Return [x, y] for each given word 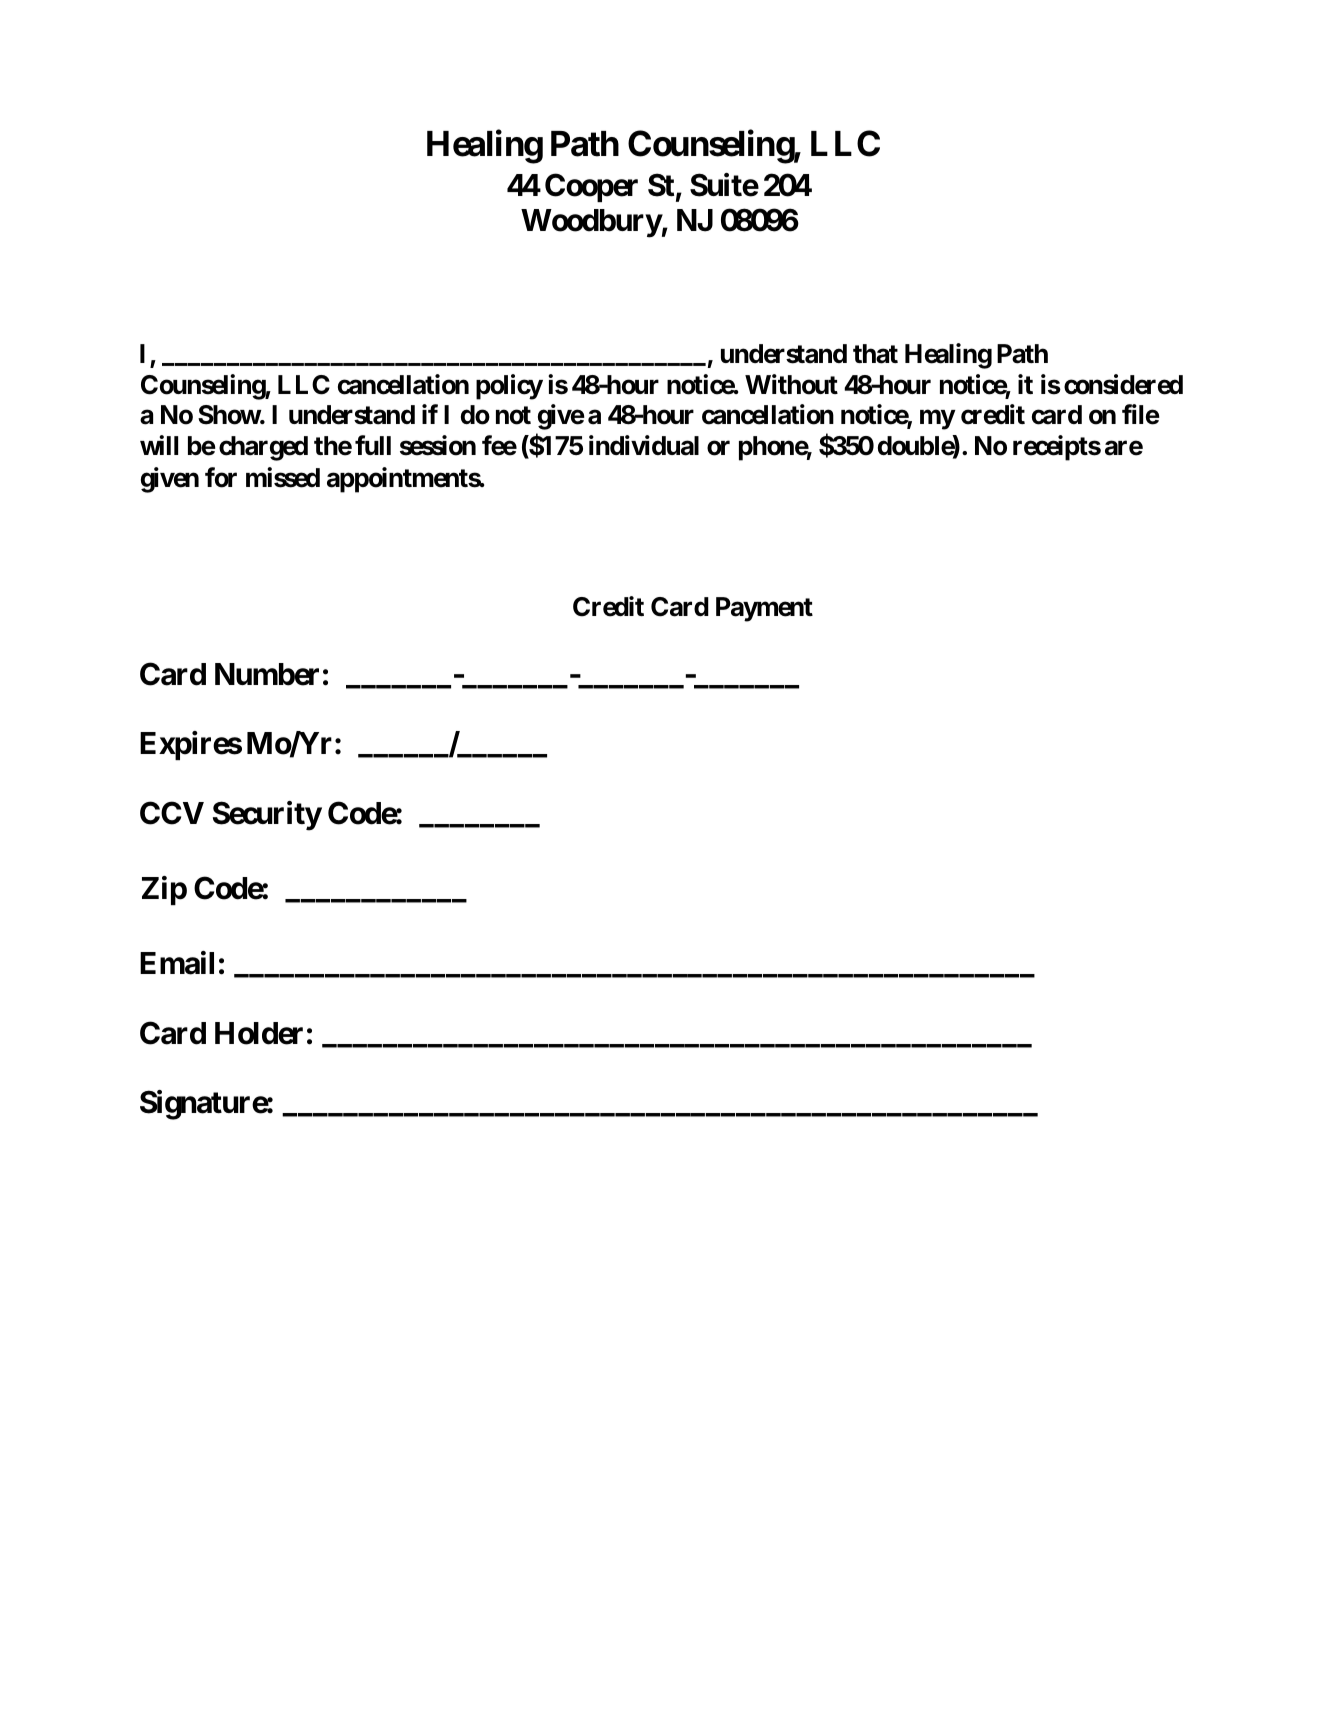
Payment [764, 609]
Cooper [591, 187]
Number [267, 674]
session [438, 445]
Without [791, 384]
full [373, 445]
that [875, 354]
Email [177, 963]
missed [283, 477]
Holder [259, 1033]
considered [1123, 384]
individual [644, 445]
